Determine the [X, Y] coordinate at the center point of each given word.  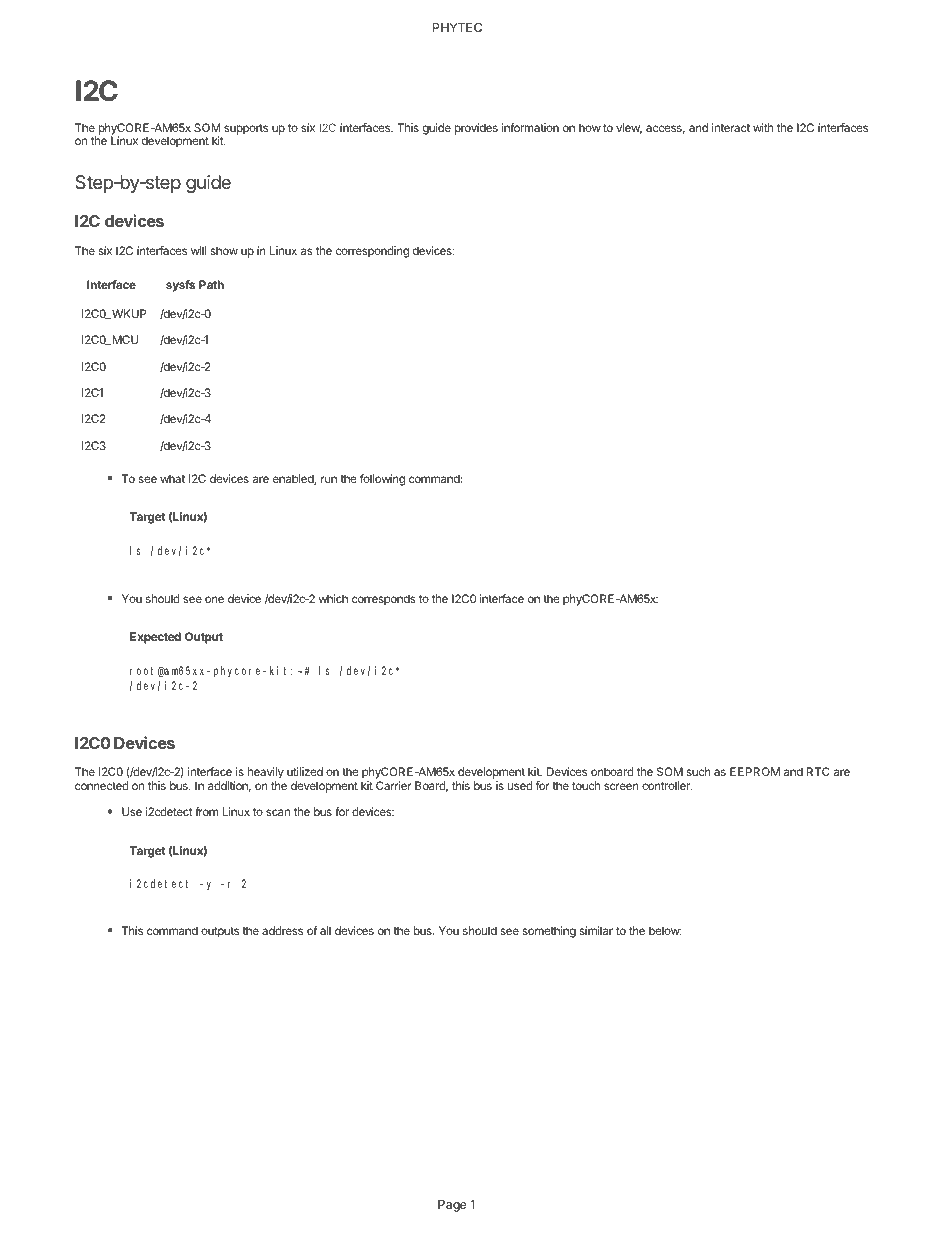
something [549, 932]
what [172, 478]
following [382, 480]
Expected [155, 638]
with [763, 127]
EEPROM [755, 771]
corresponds [384, 600]
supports [246, 129]
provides [476, 129]
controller [667, 785]
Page [452, 1206]
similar [596, 930]
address [282, 930]
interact [731, 127]
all [325, 930]
